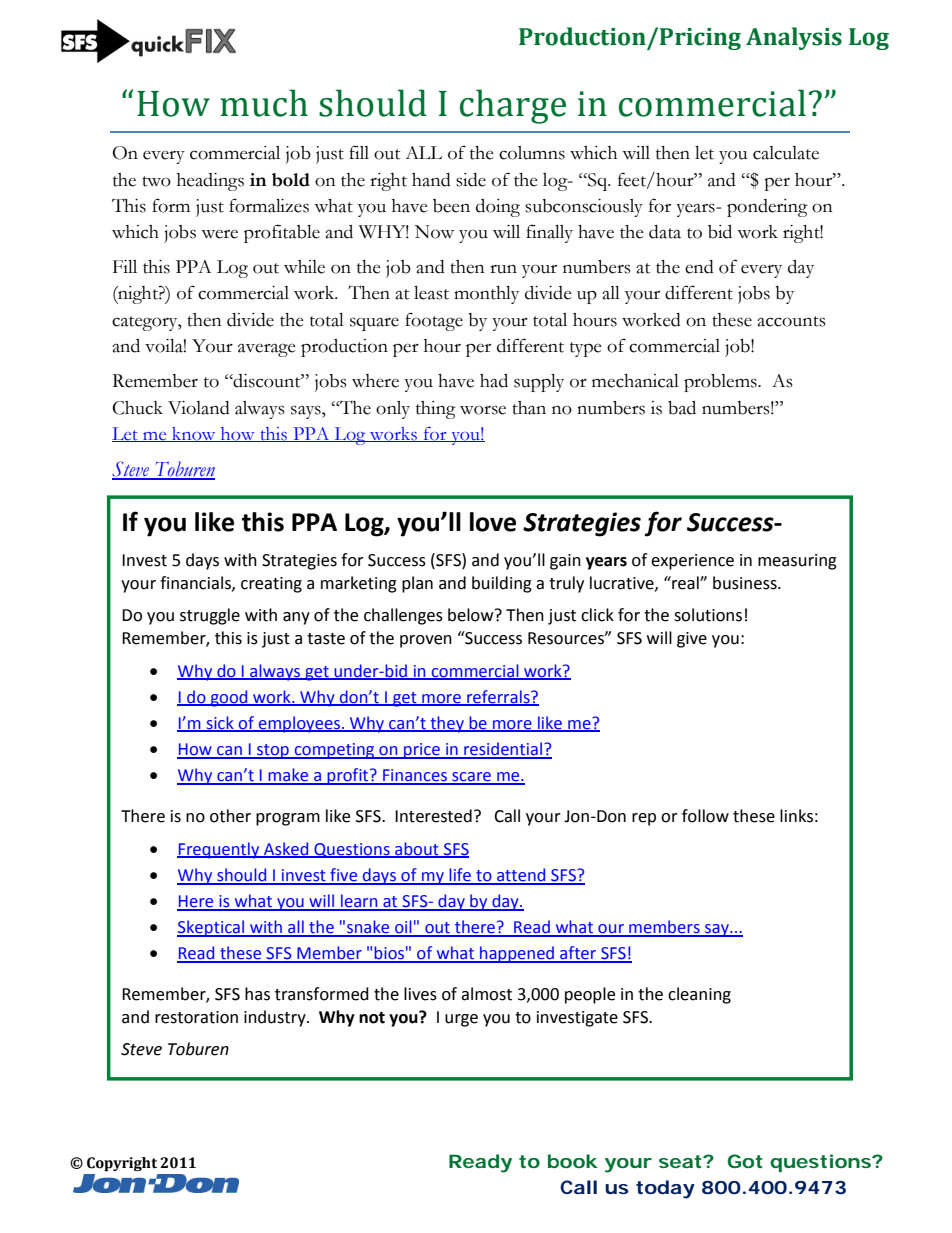  I want to click on solutions, so click(708, 615).
